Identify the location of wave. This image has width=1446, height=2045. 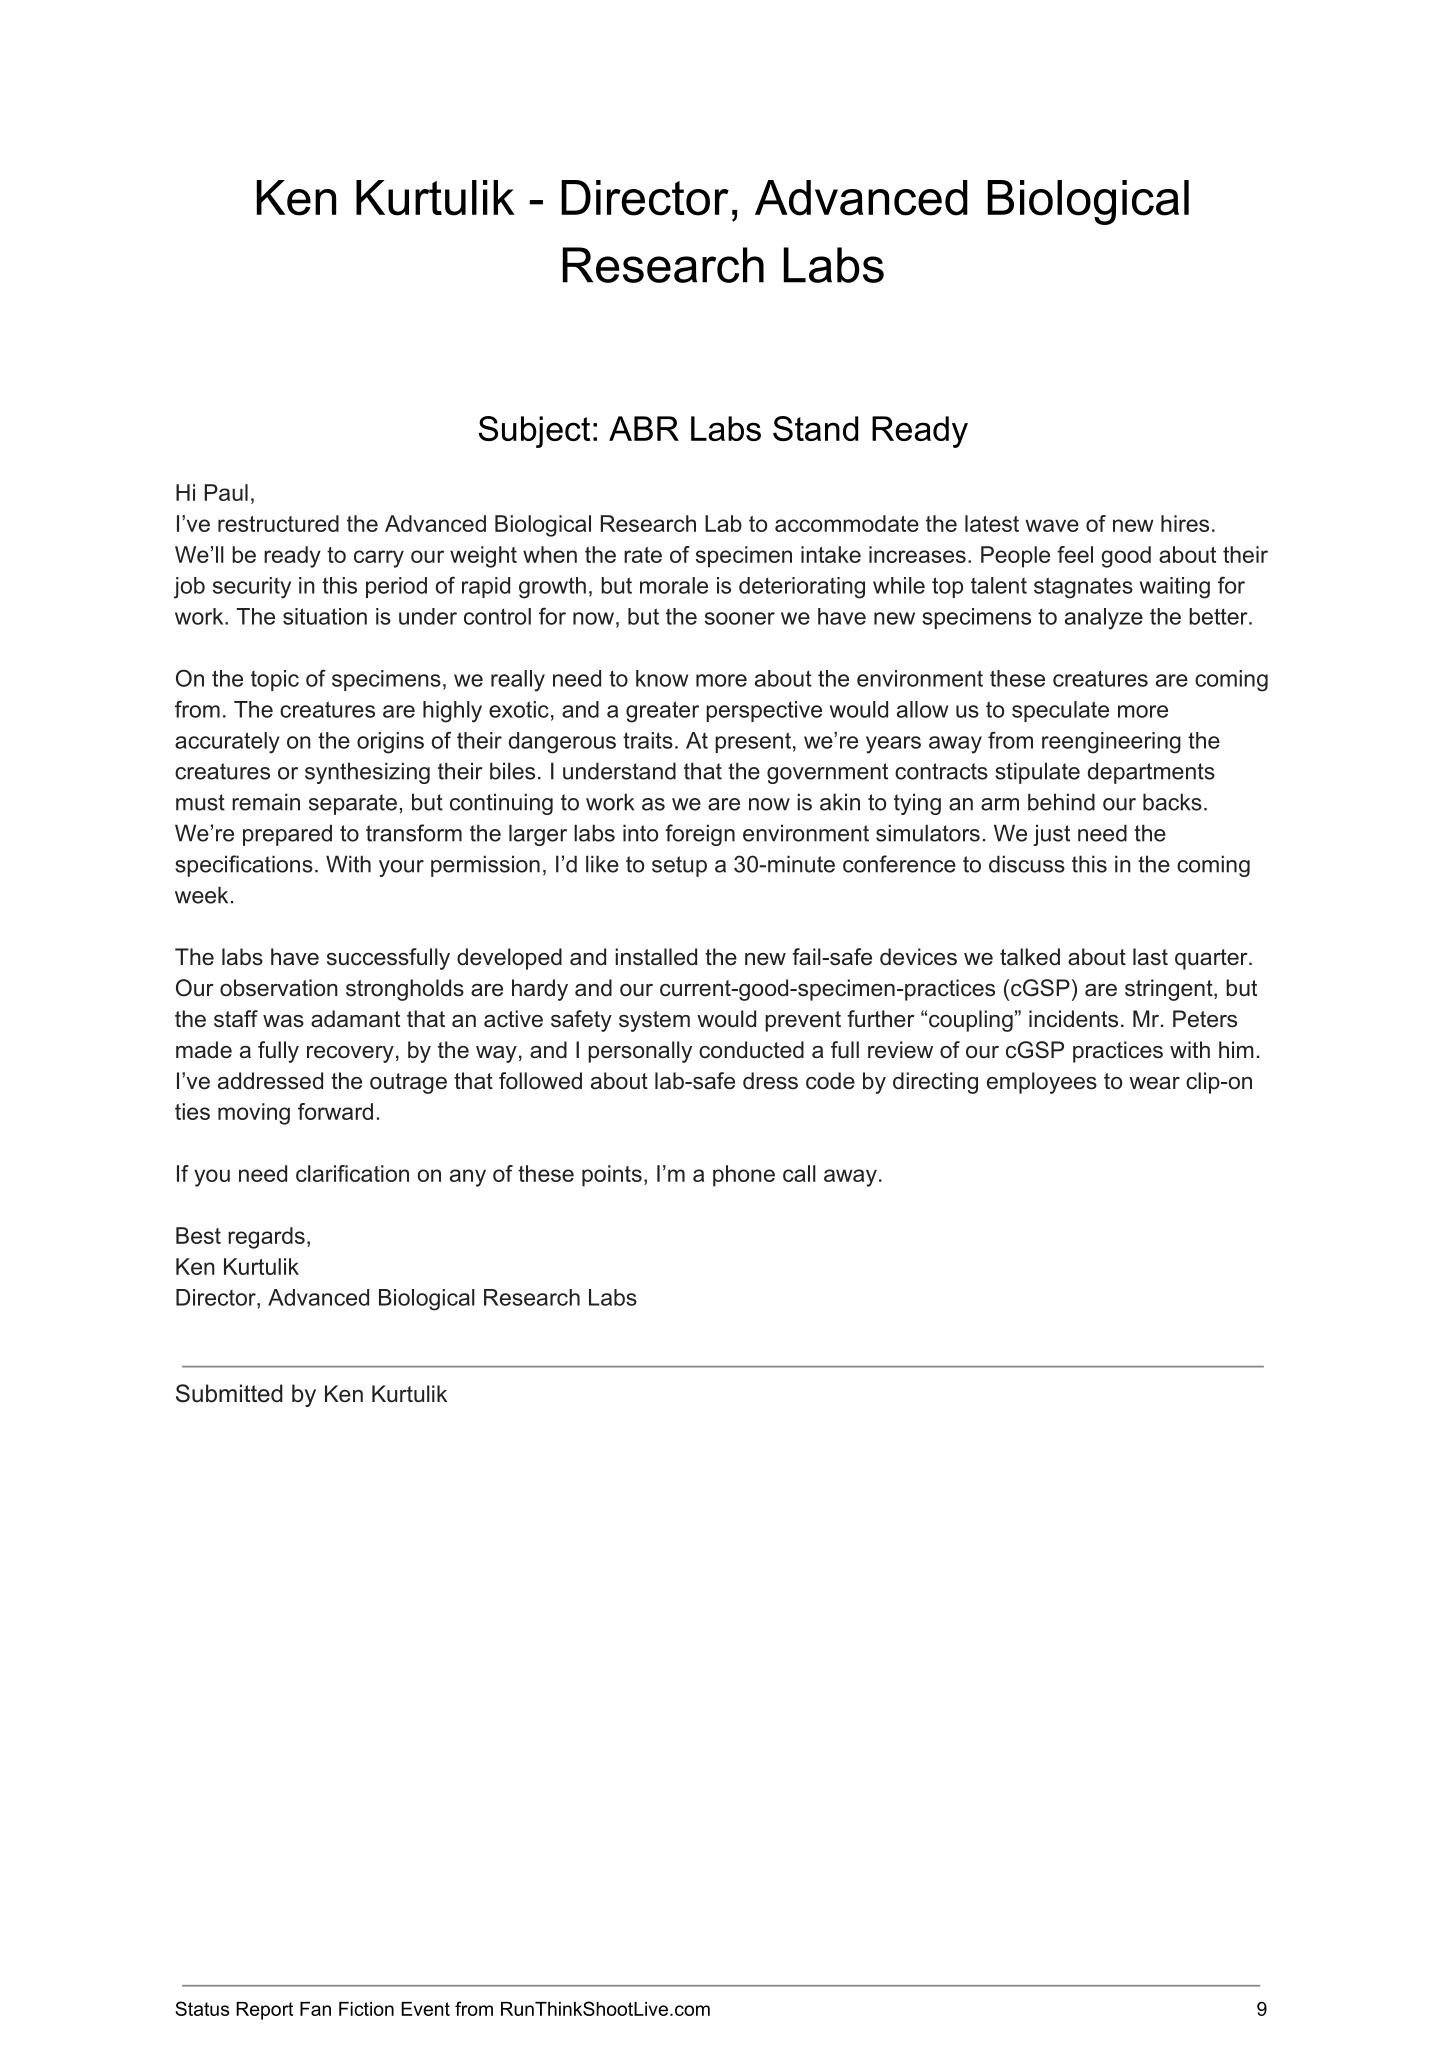
(1052, 525).
